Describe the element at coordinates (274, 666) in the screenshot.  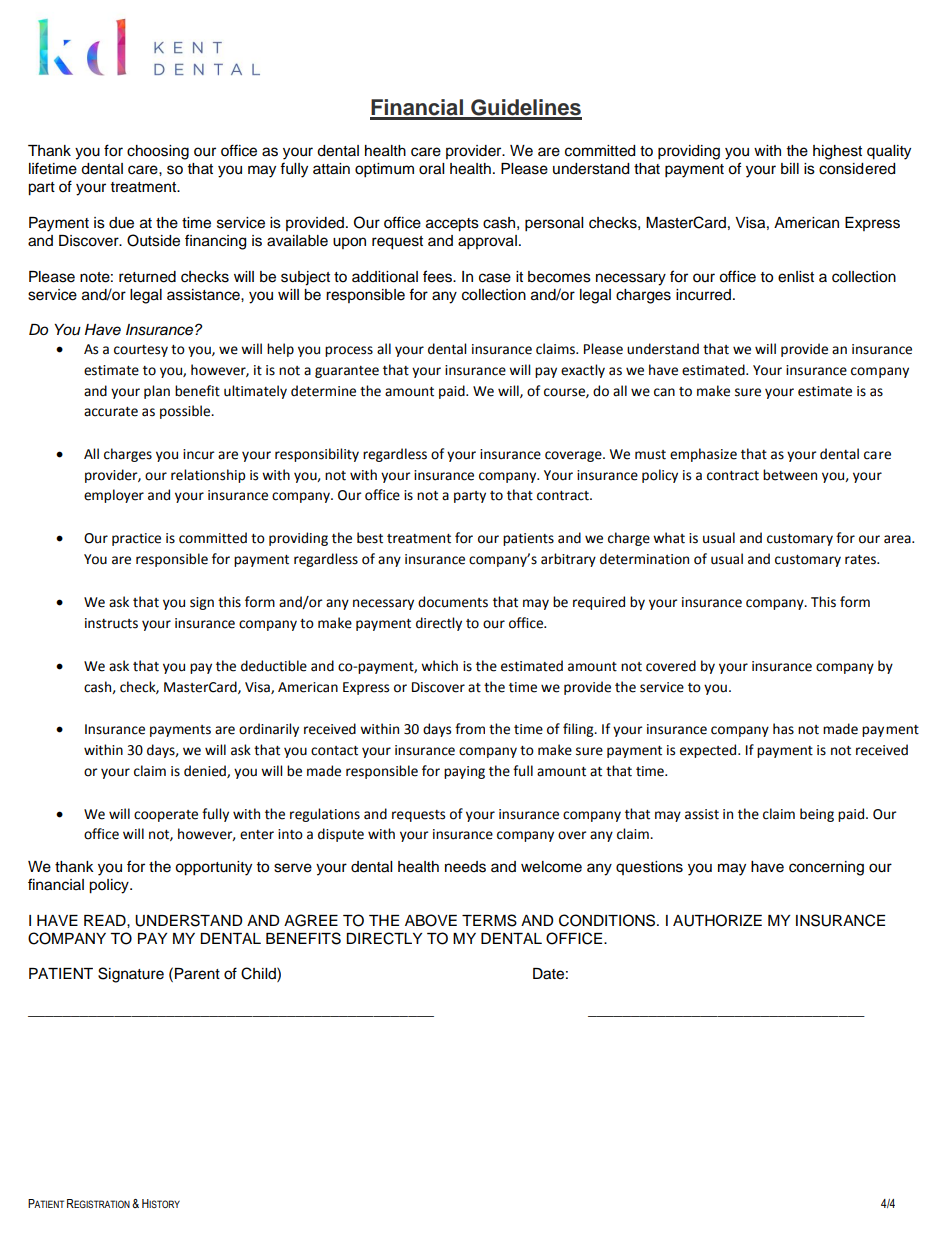
I see `deductible` at that location.
